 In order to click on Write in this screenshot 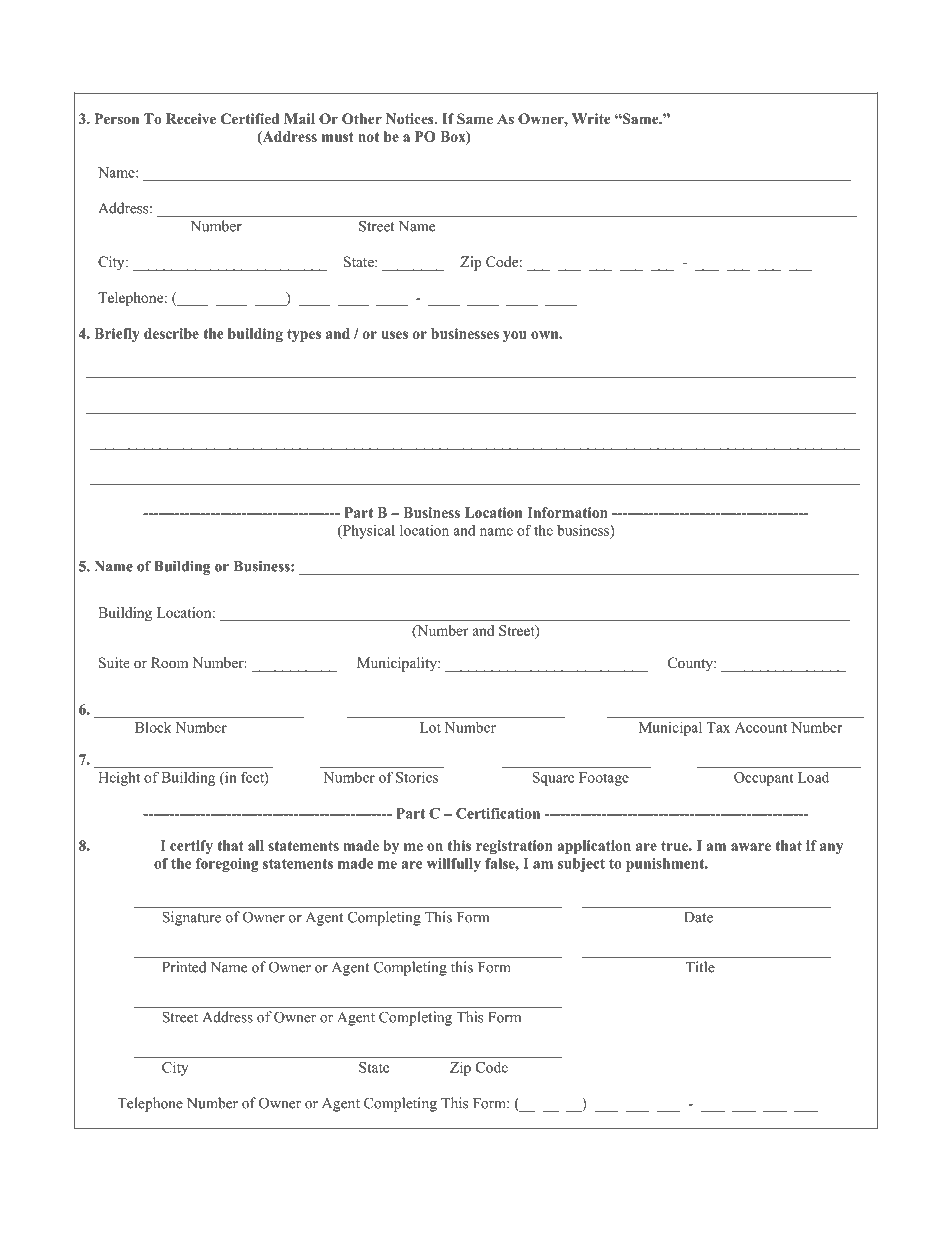, I will do `click(591, 118)`.
